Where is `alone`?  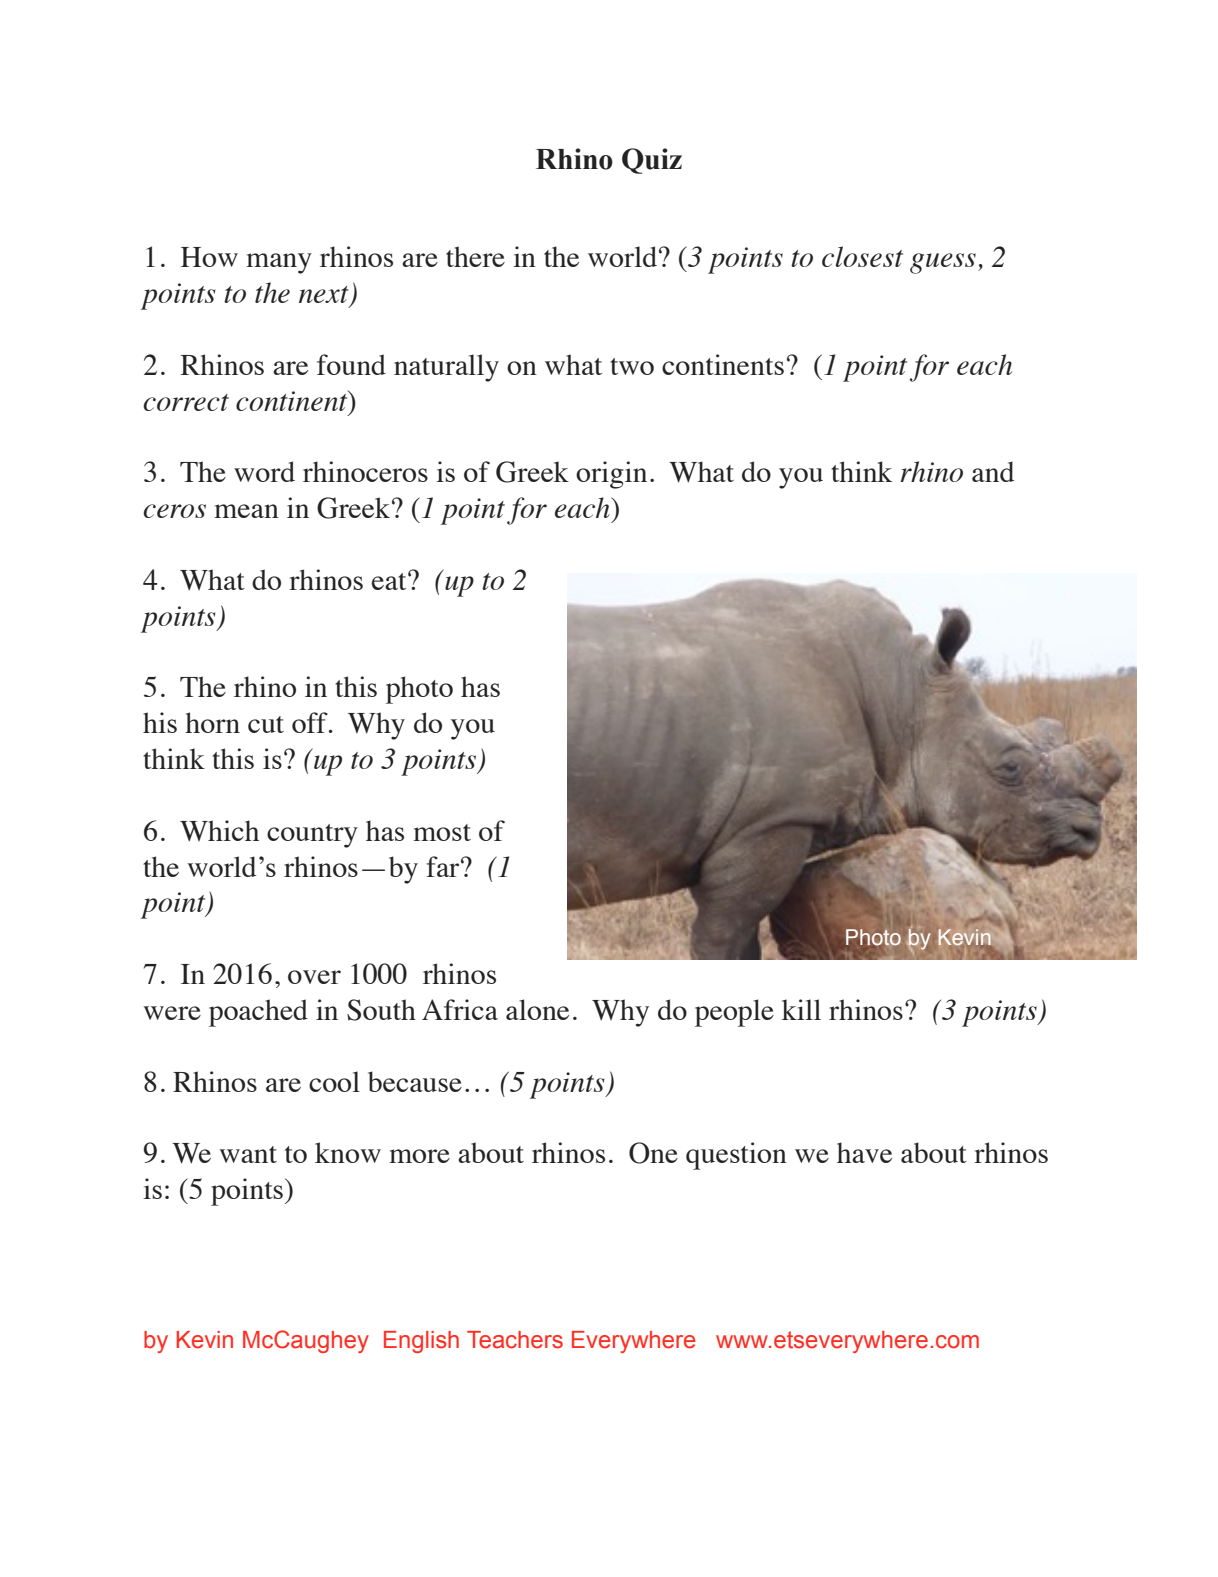 alone is located at coordinates (537, 1009).
